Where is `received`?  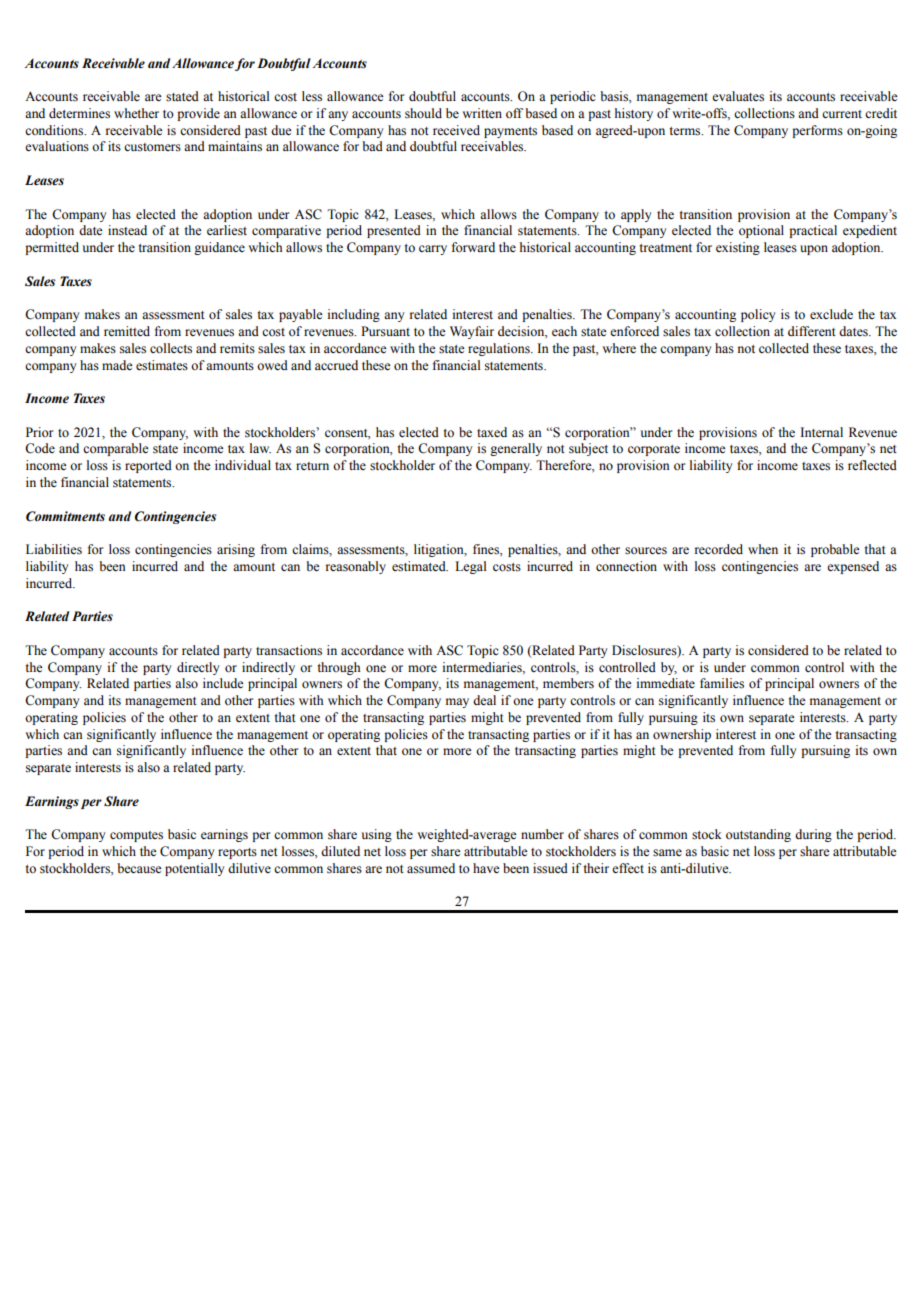 received is located at coordinates (456, 130).
